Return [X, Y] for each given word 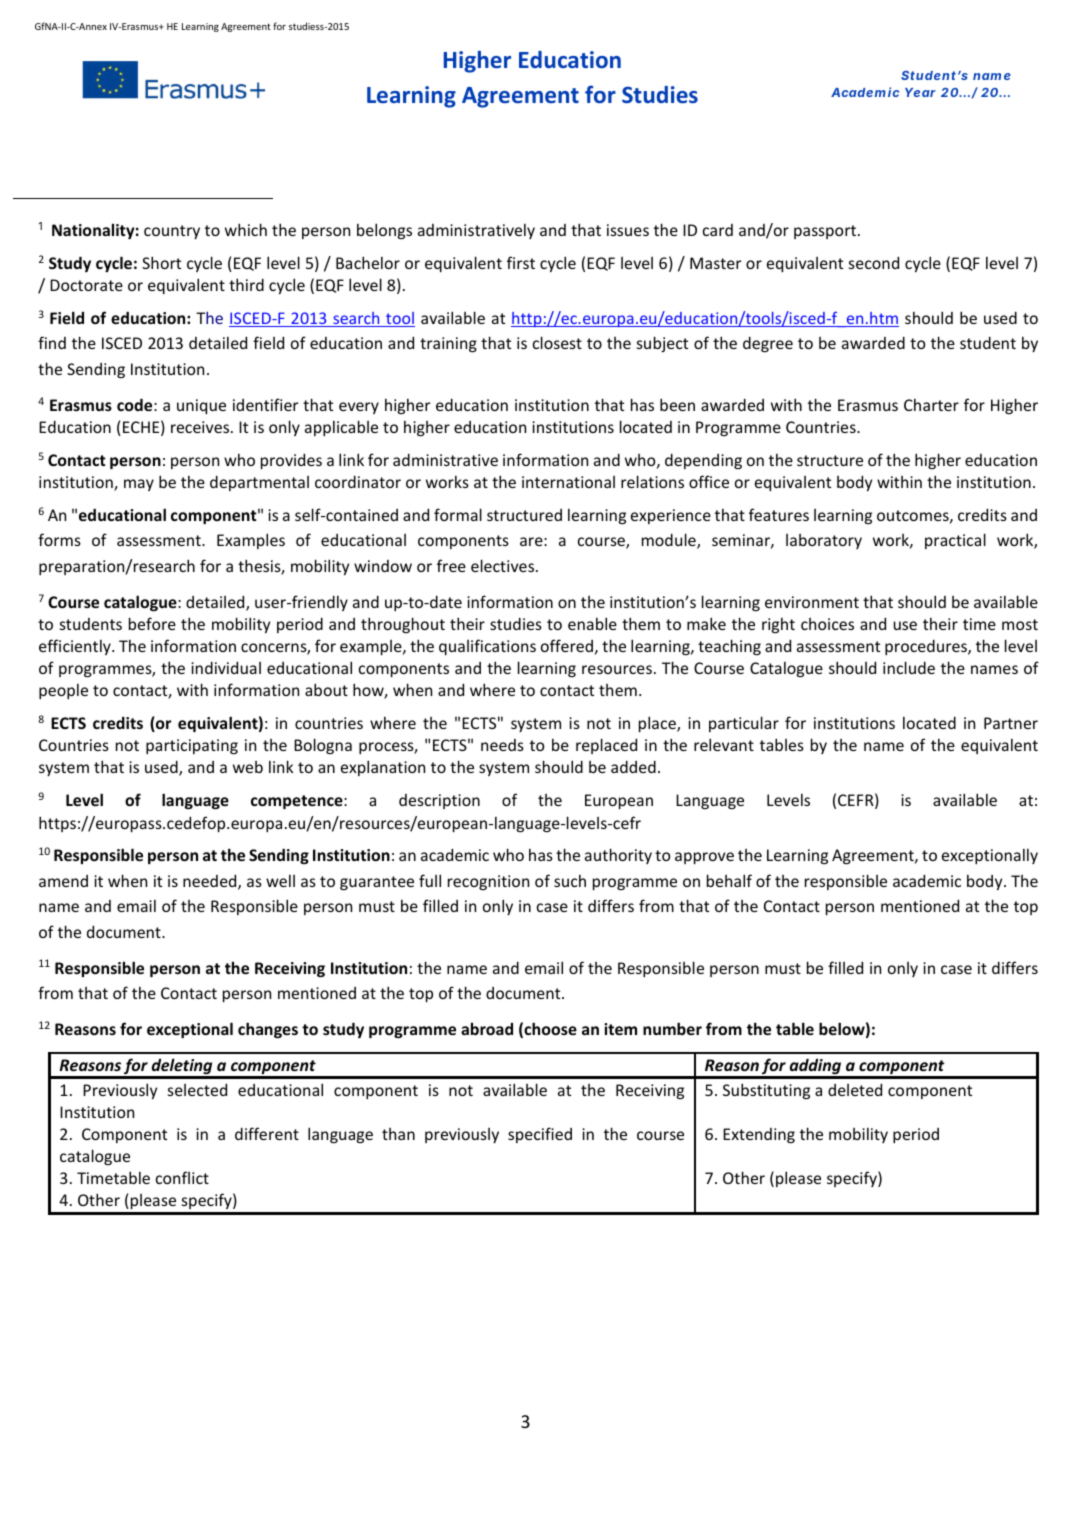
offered [567, 645]
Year [920, 92]
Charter [931, 404]
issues [628, 230]
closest [557, 342]
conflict [182, 1177]
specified [540, 1135]
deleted [855, 1089]
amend [63, 881]
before [152, 623]
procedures [927, 647]
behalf [729, 880]
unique [201, 406]
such [570, 880]
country [172, 232]
